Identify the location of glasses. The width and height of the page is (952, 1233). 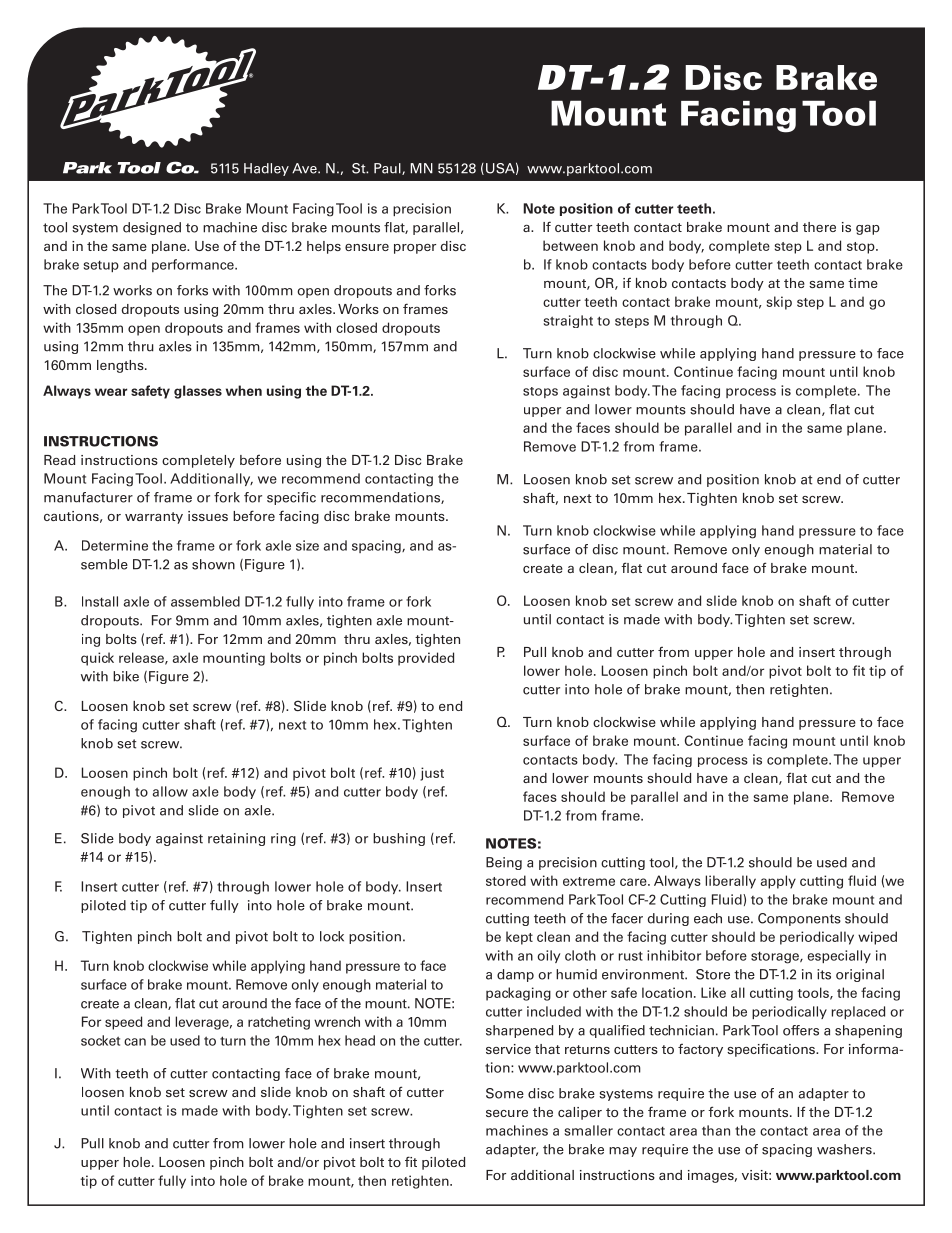
(198, 392).
